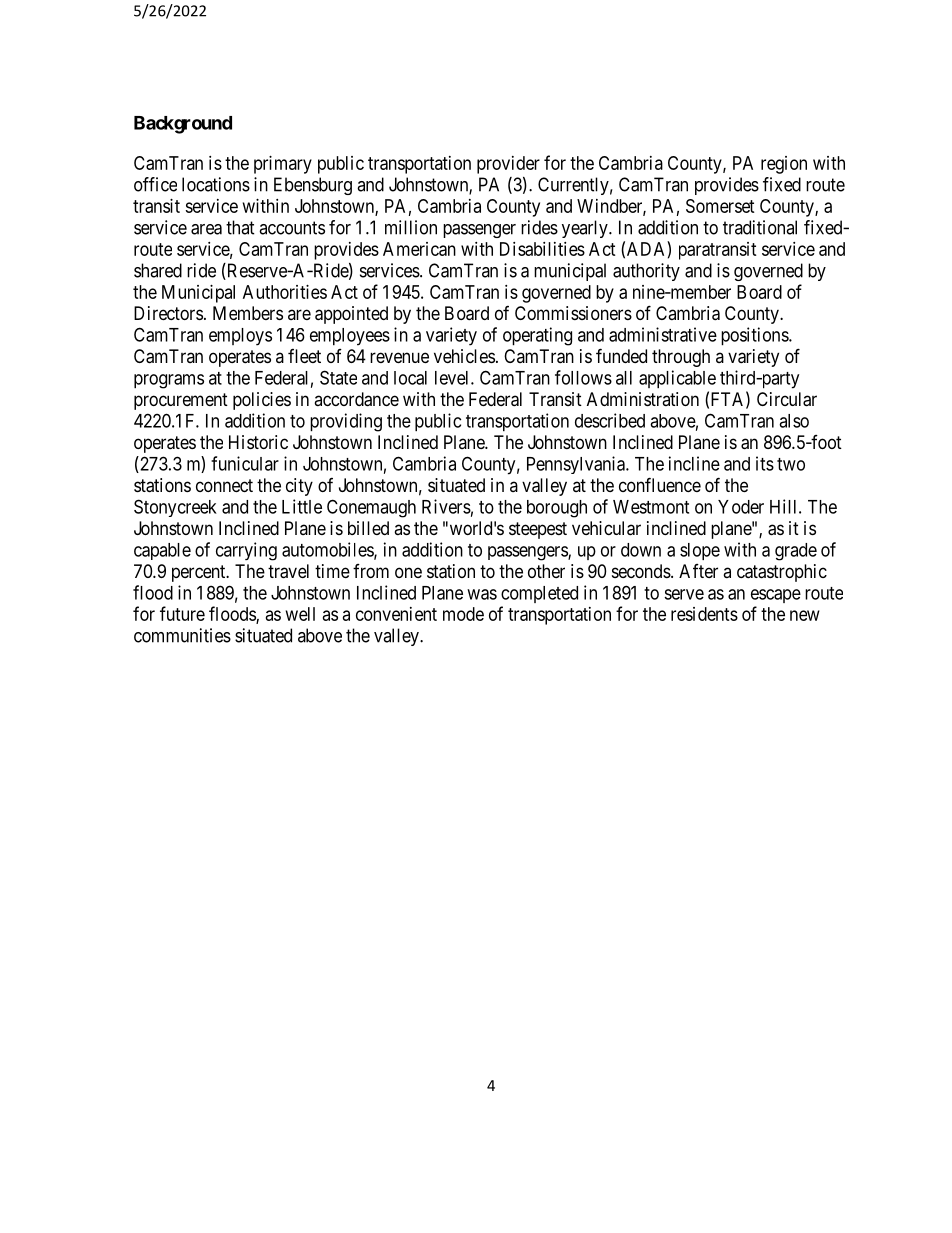 This screenshot has height=1233, width=952. I want to click on provider, so click(508, 165).
